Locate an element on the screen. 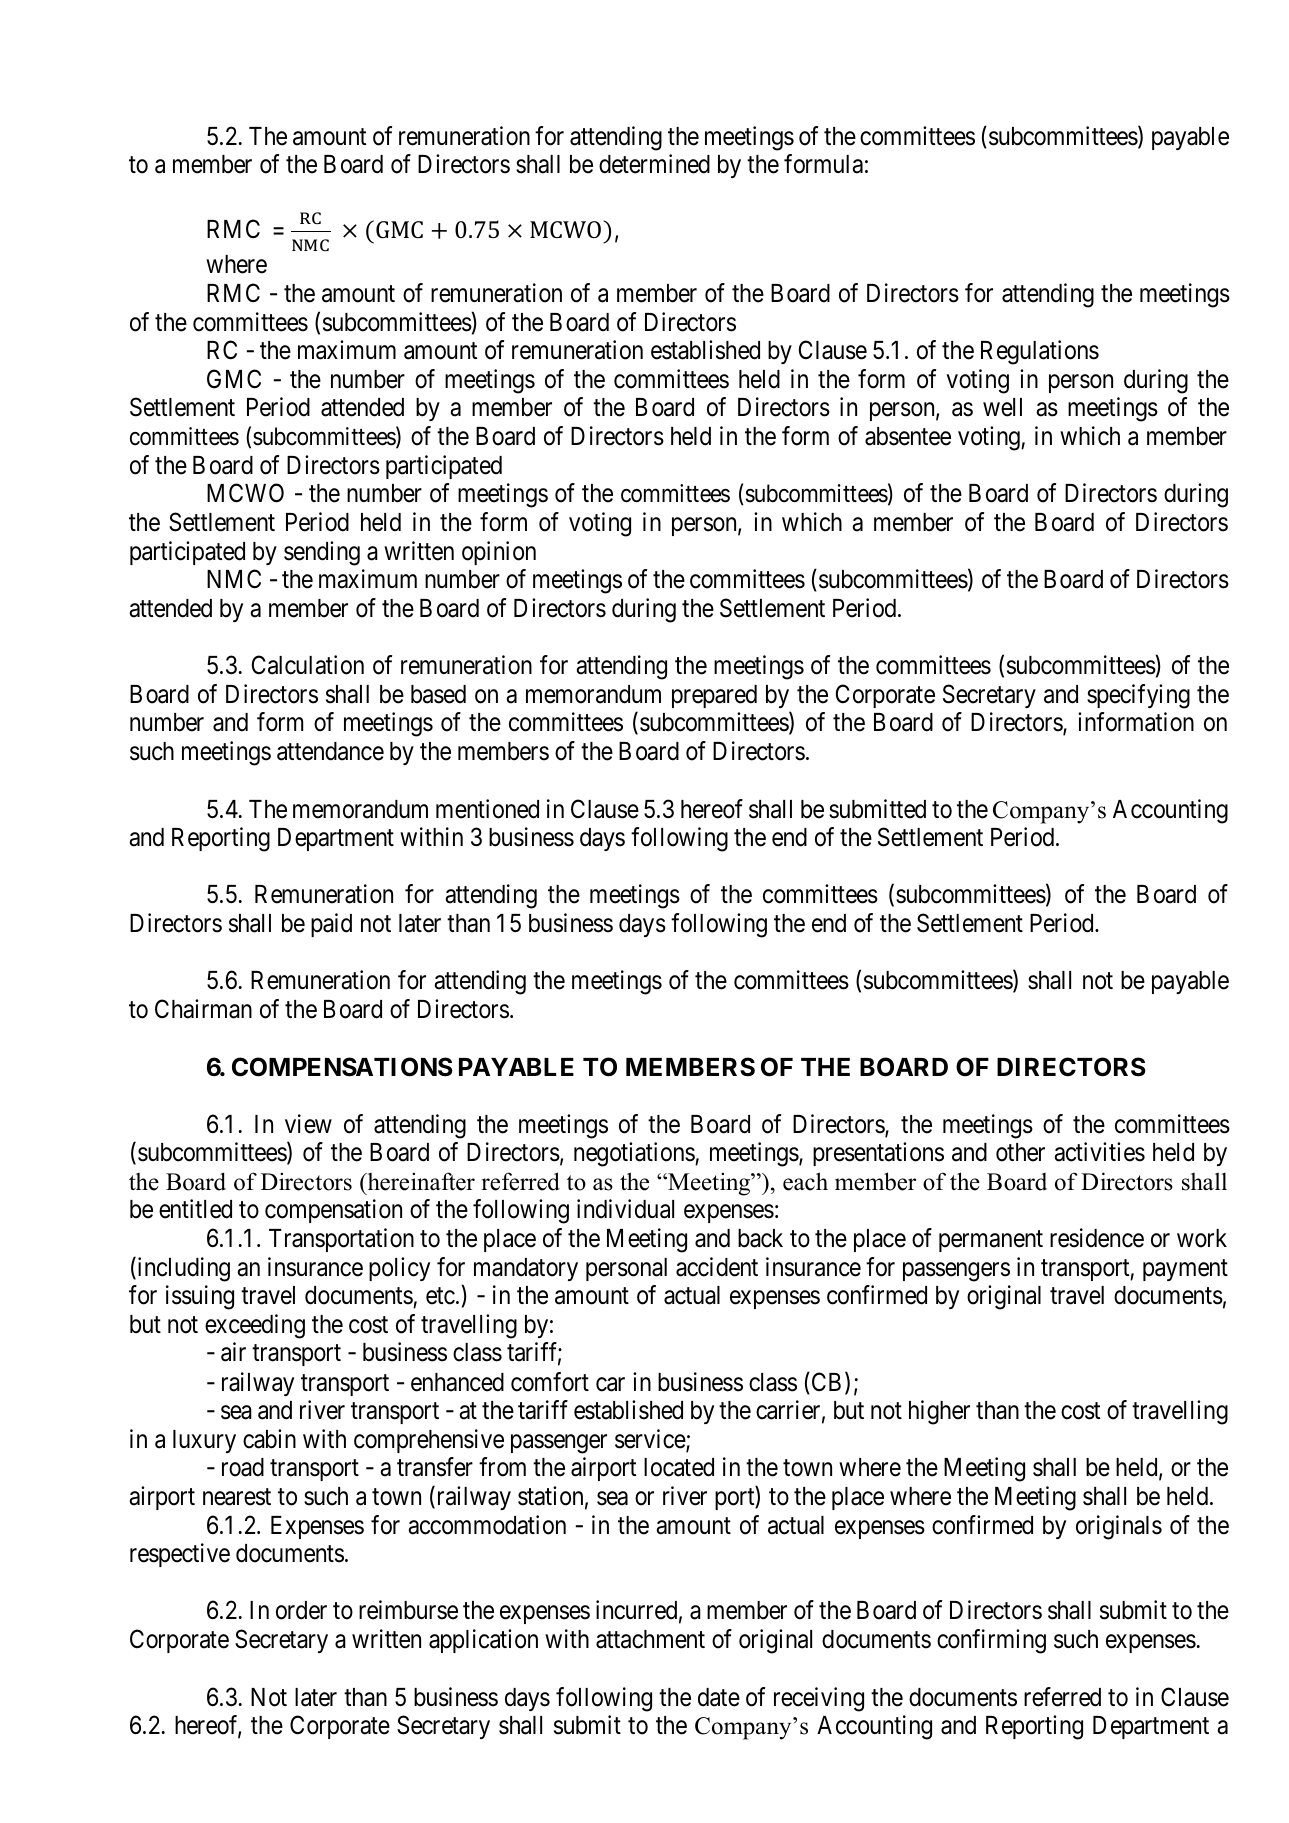 The width and height of the screenshot is (1289, 1823). confirming is located at coordinates (991, 1641).
